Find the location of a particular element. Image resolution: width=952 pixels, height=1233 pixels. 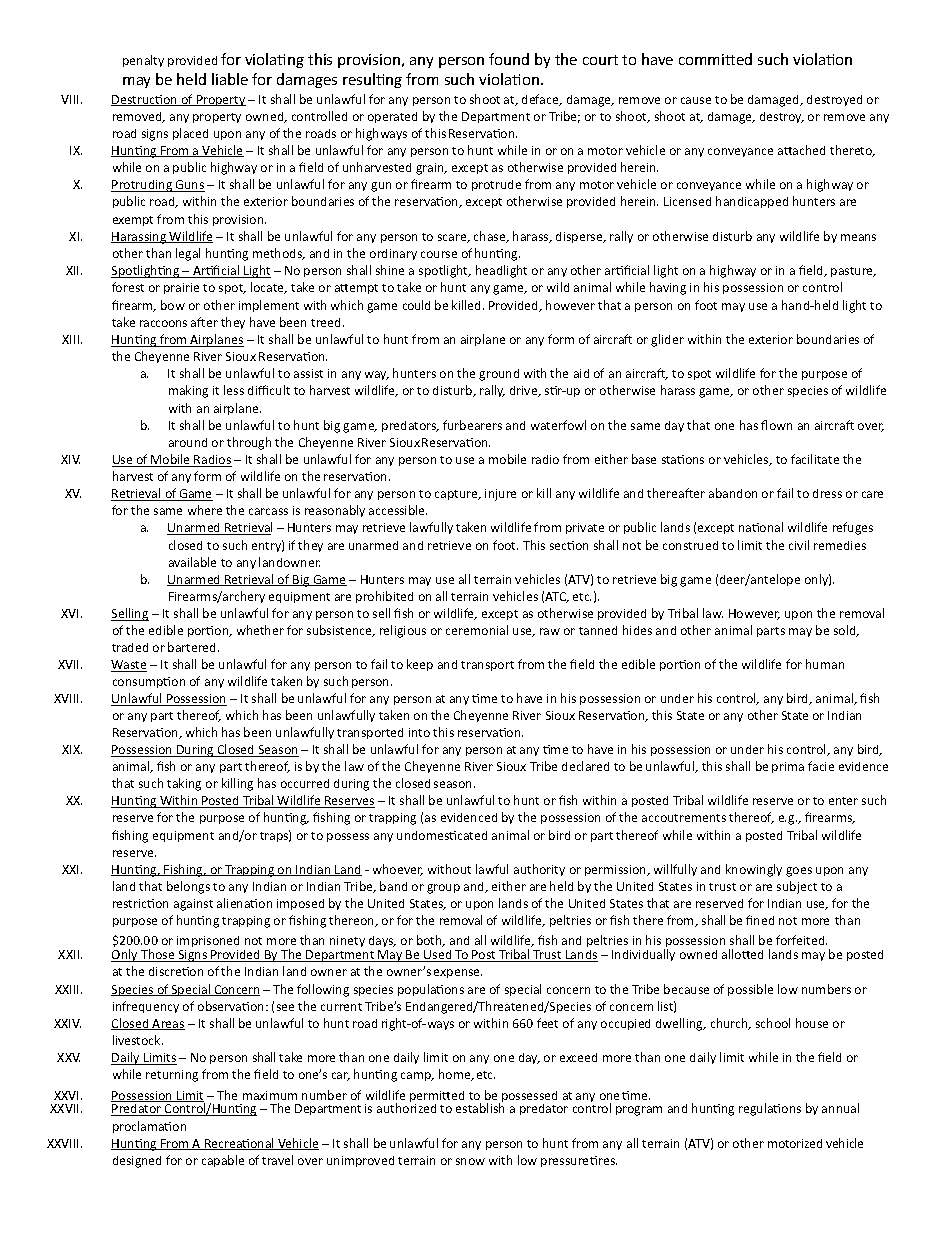

designed is located at coordinates (137, 1162).
